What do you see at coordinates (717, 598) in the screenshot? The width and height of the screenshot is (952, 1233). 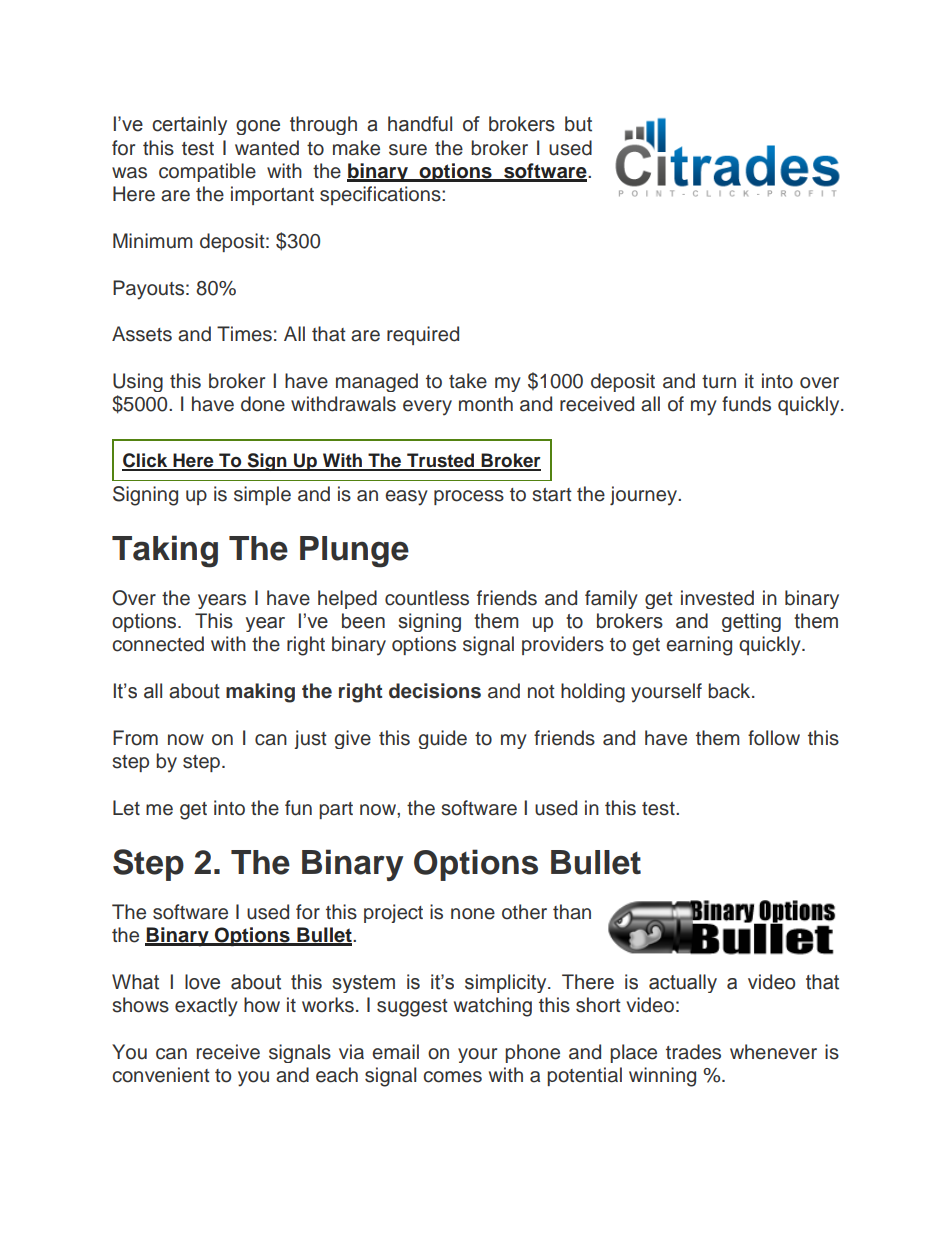 I see `invested` at bounding box center [717, 598].
